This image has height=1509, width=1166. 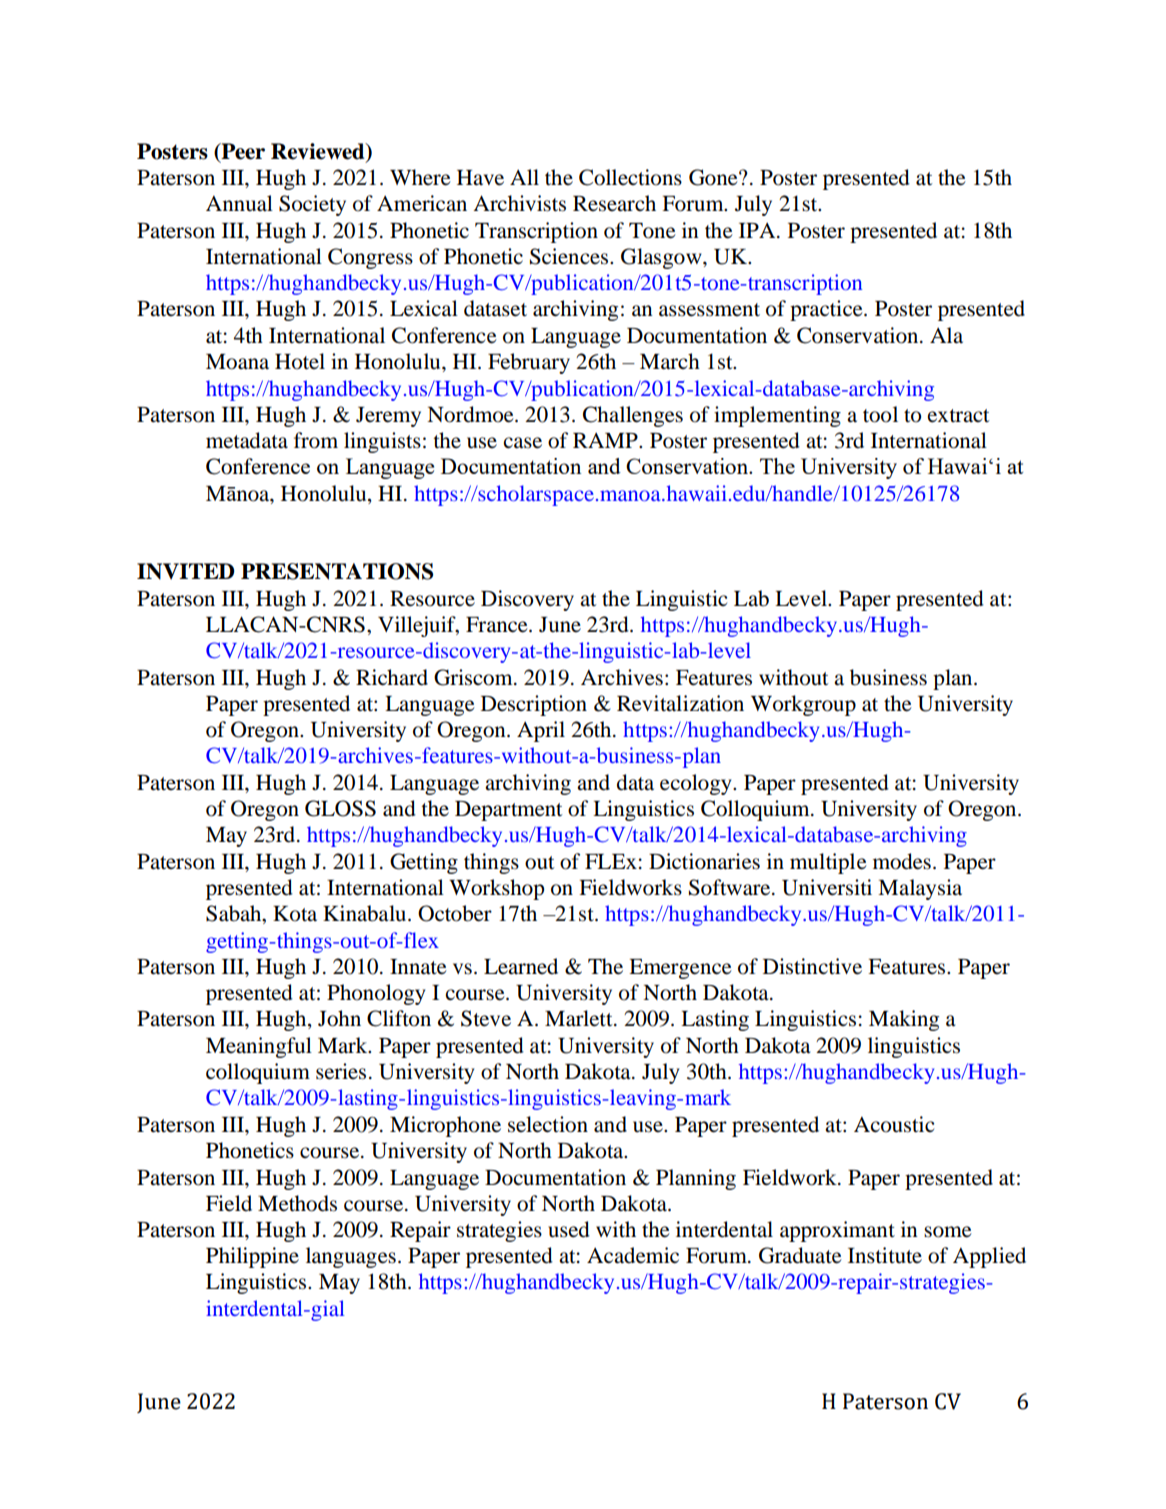 What do you see at coordinates (534, 705) in the image?
I see `Description` at bounding box center [534, 705].
